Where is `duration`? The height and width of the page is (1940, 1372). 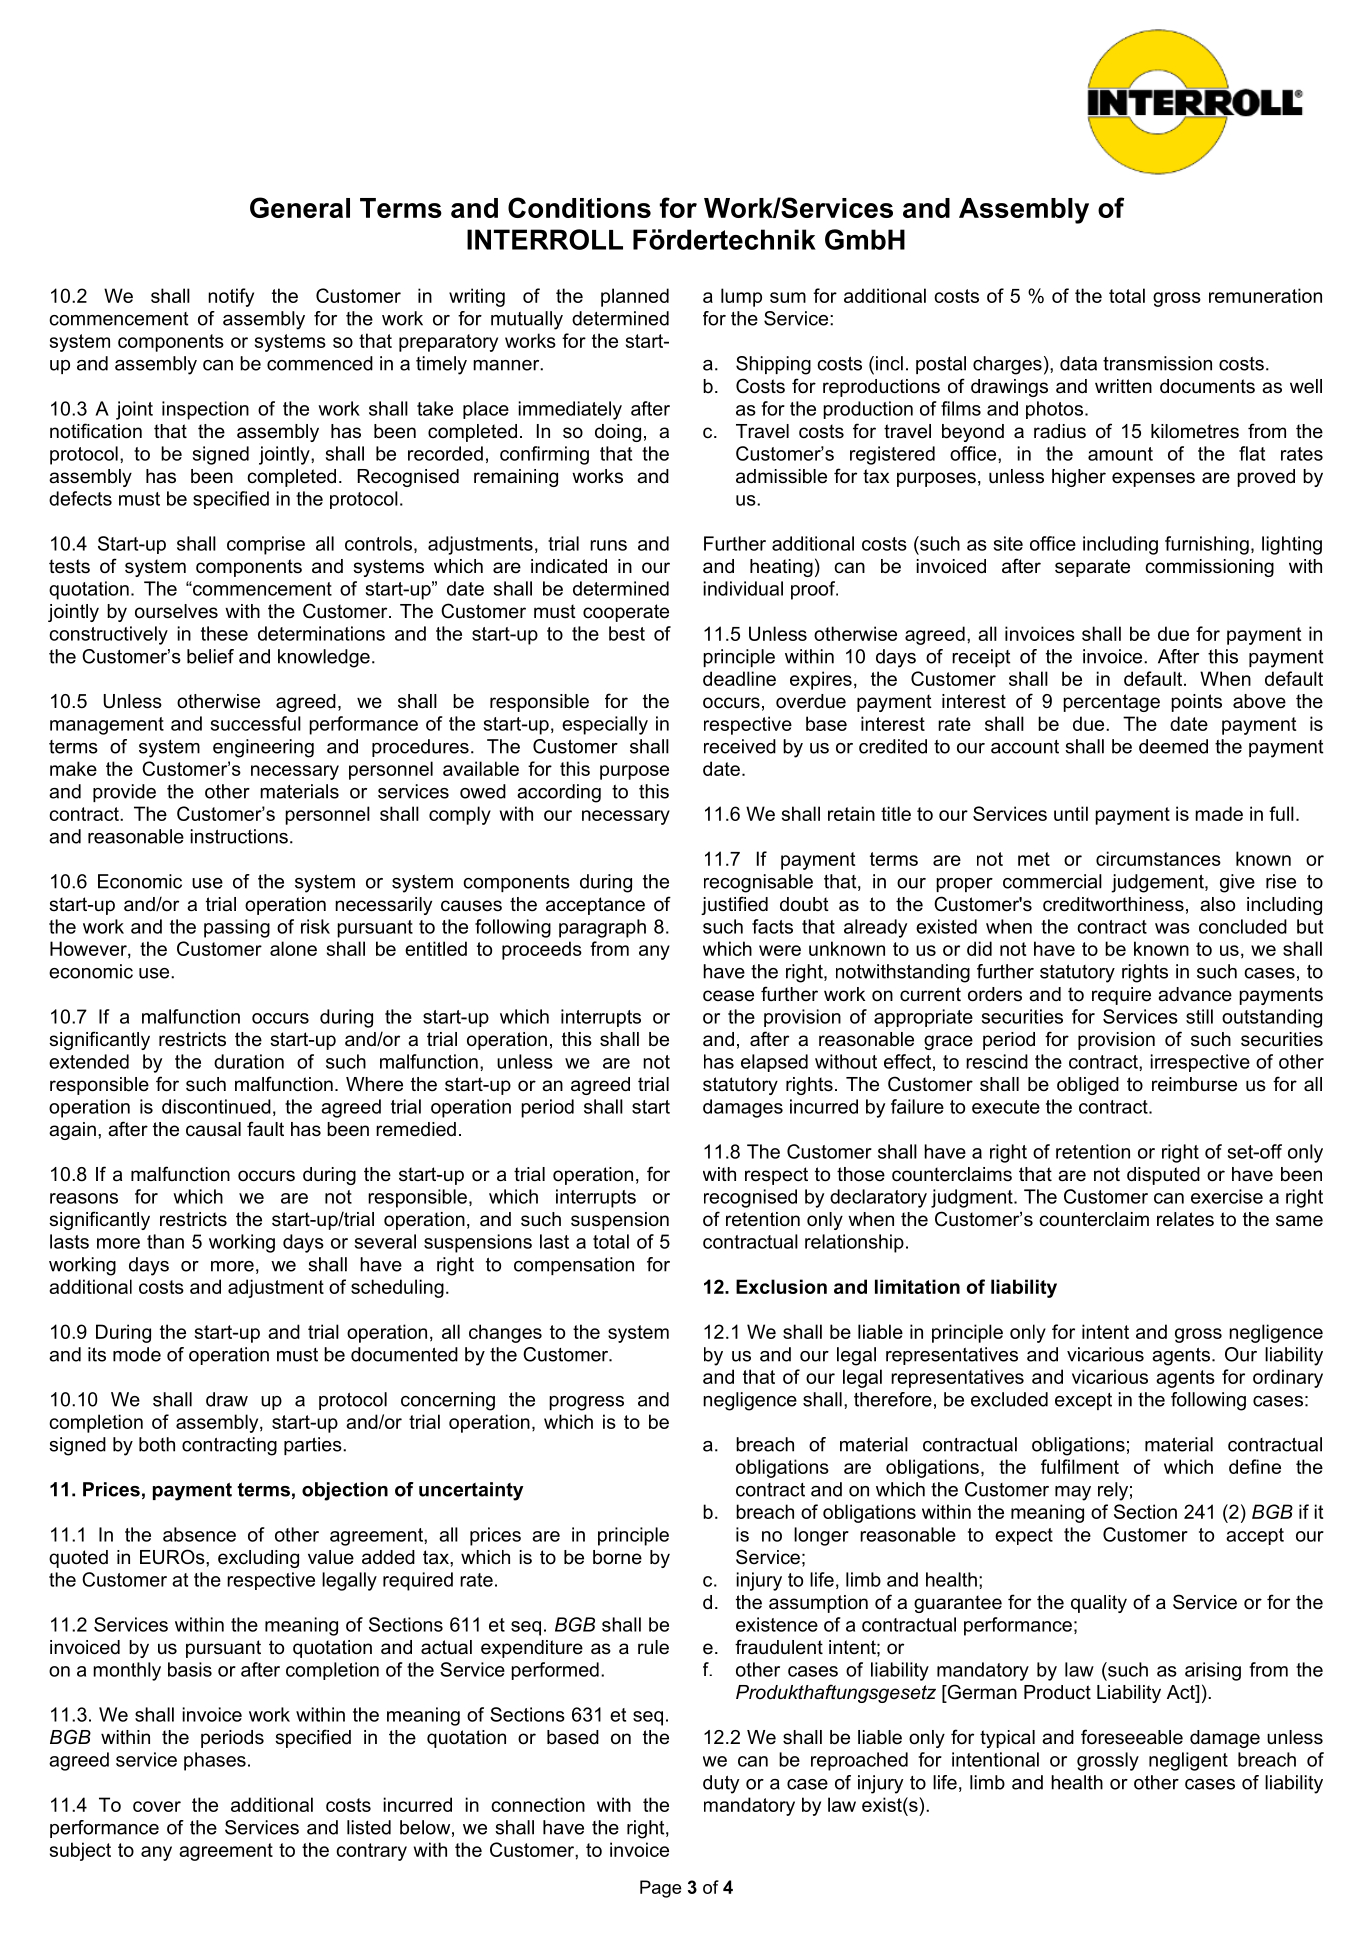 duration is located at coordinates (249, 1061).
